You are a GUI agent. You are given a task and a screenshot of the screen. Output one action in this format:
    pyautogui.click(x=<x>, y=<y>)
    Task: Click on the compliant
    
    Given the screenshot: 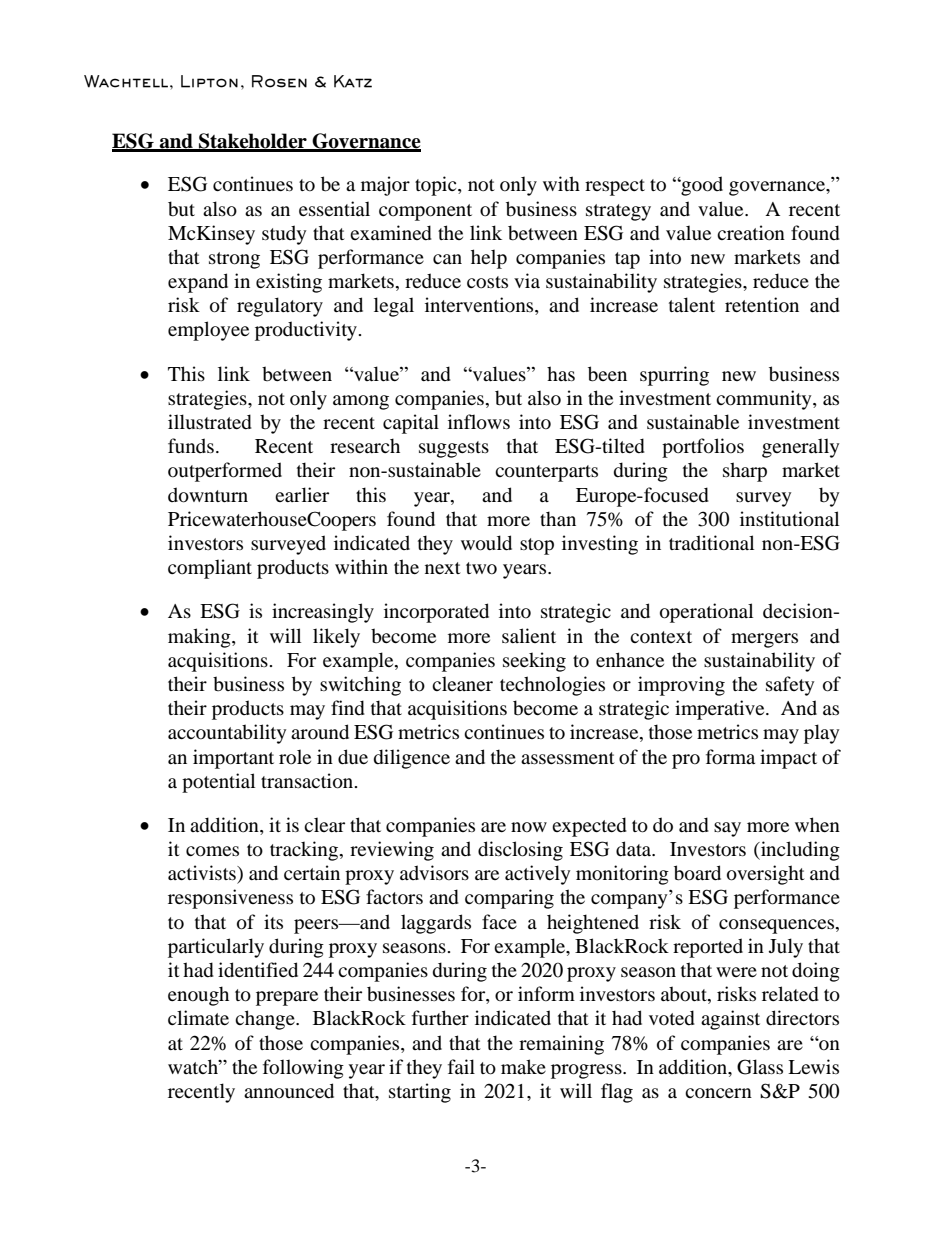 What is the action you would take?
    pyautogui.click(x=210, y=569)
